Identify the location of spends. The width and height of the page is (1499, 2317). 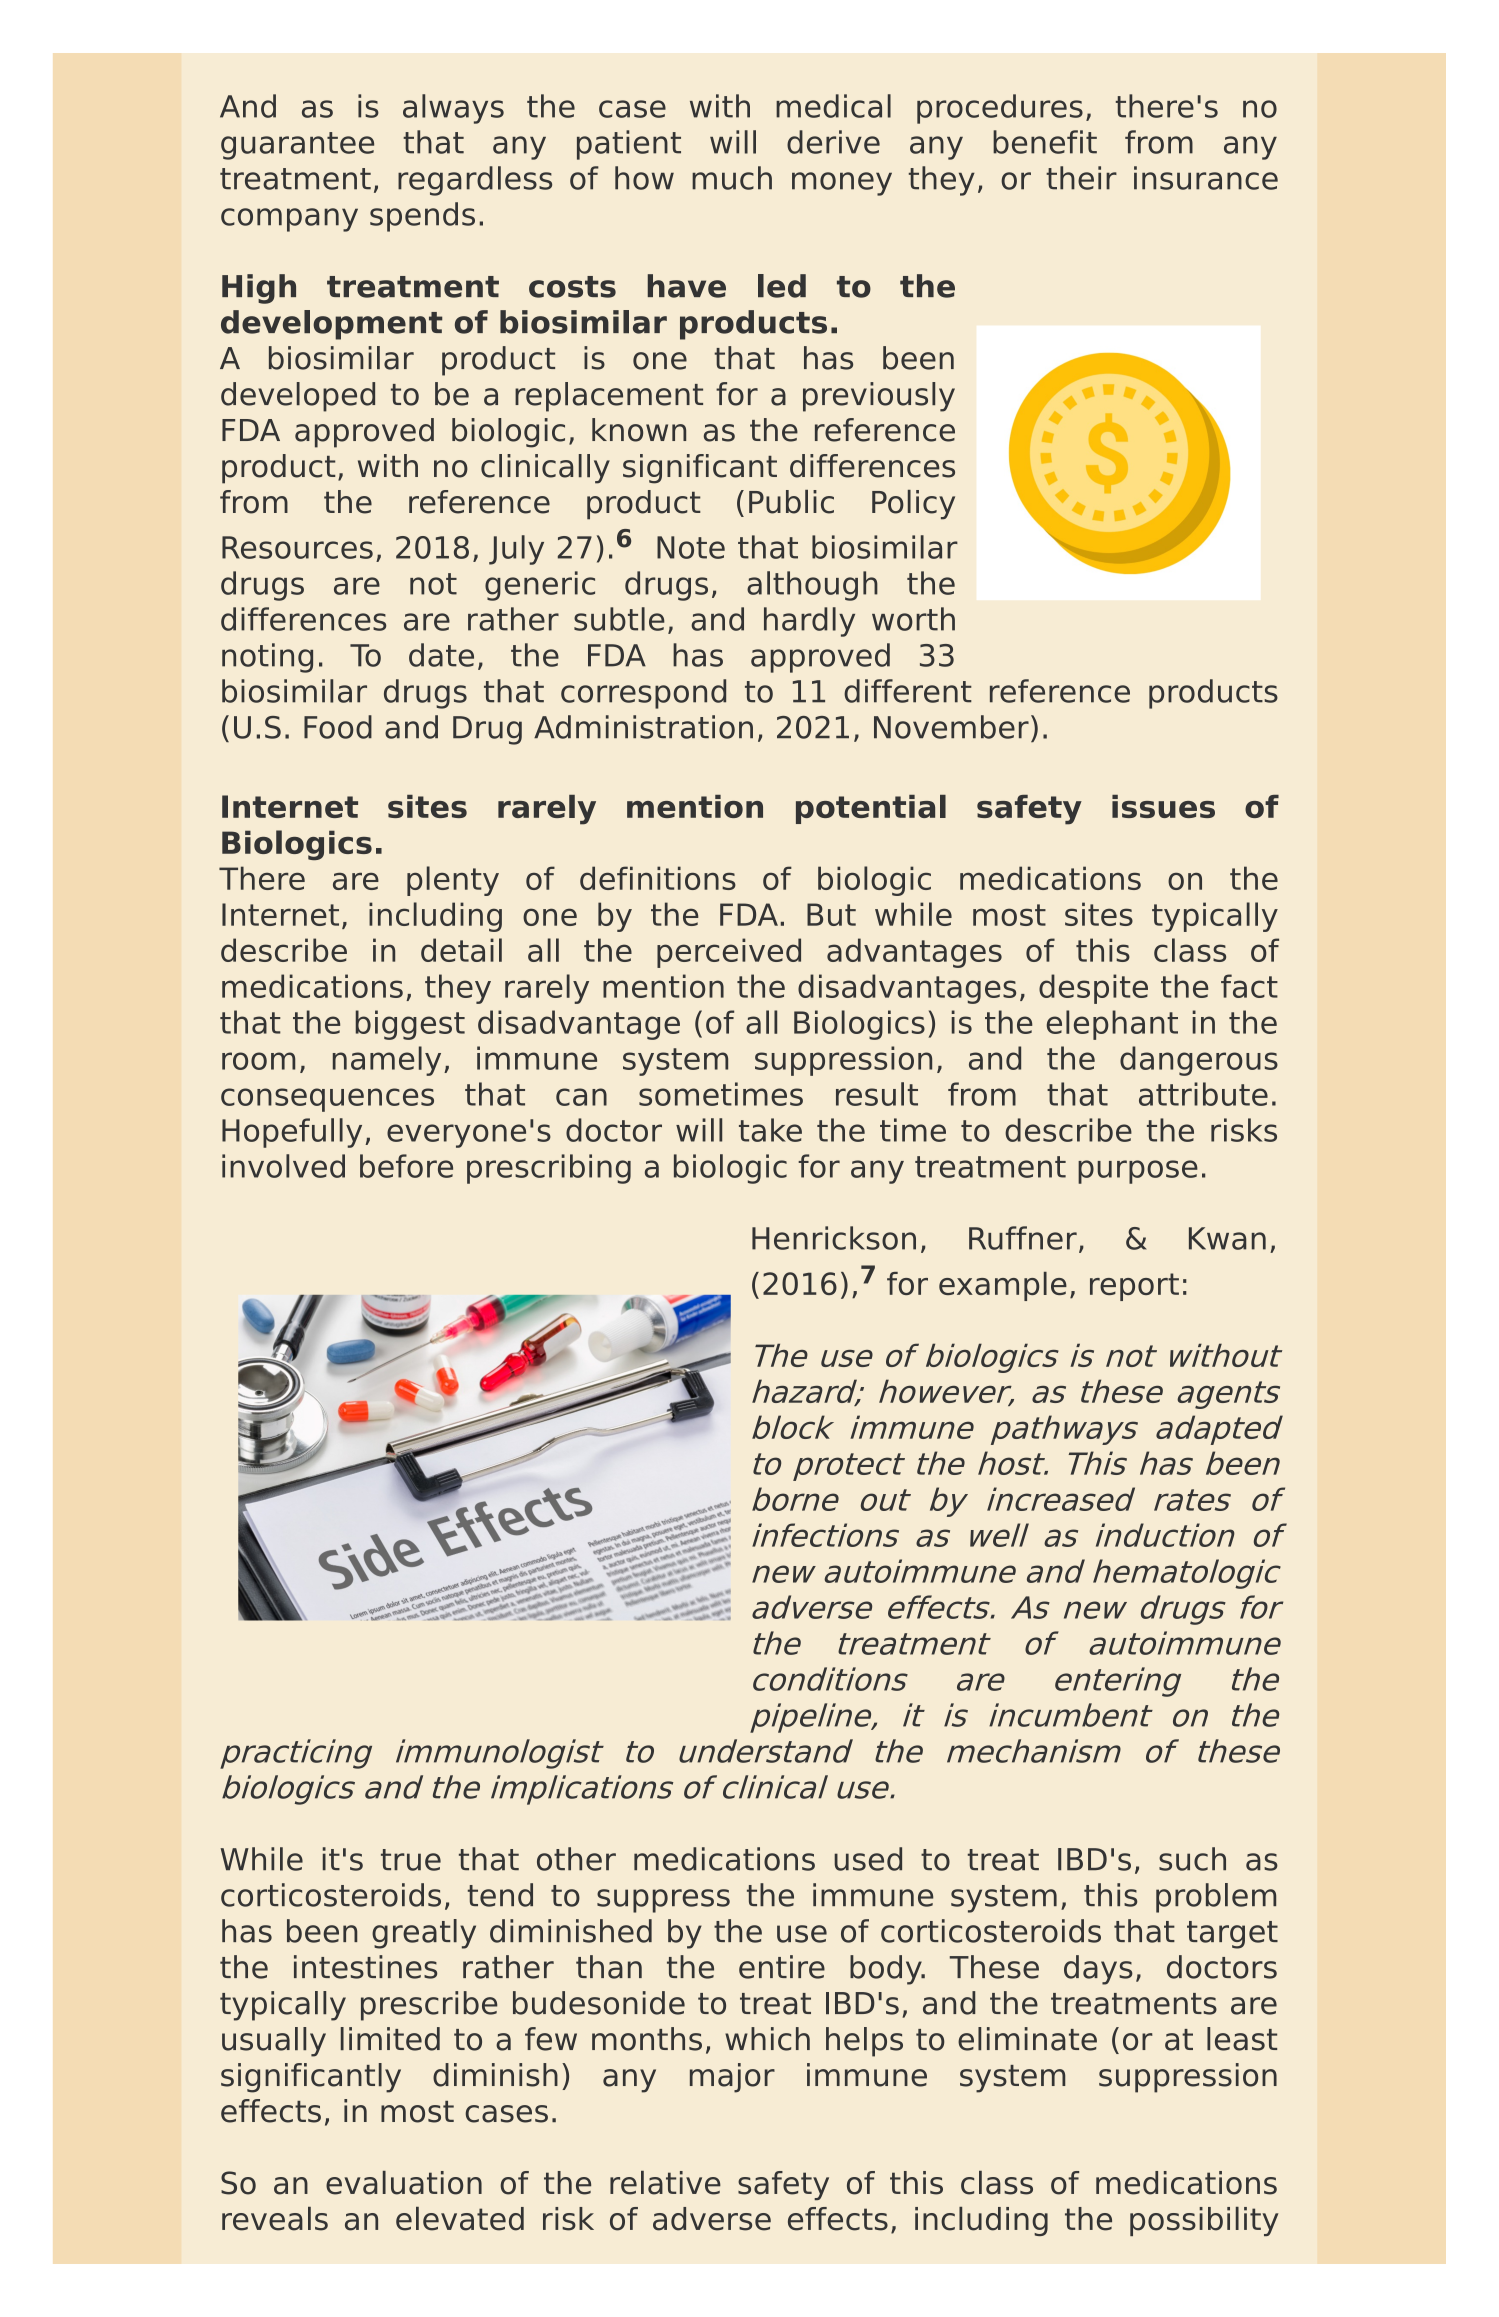
(422, 217).
